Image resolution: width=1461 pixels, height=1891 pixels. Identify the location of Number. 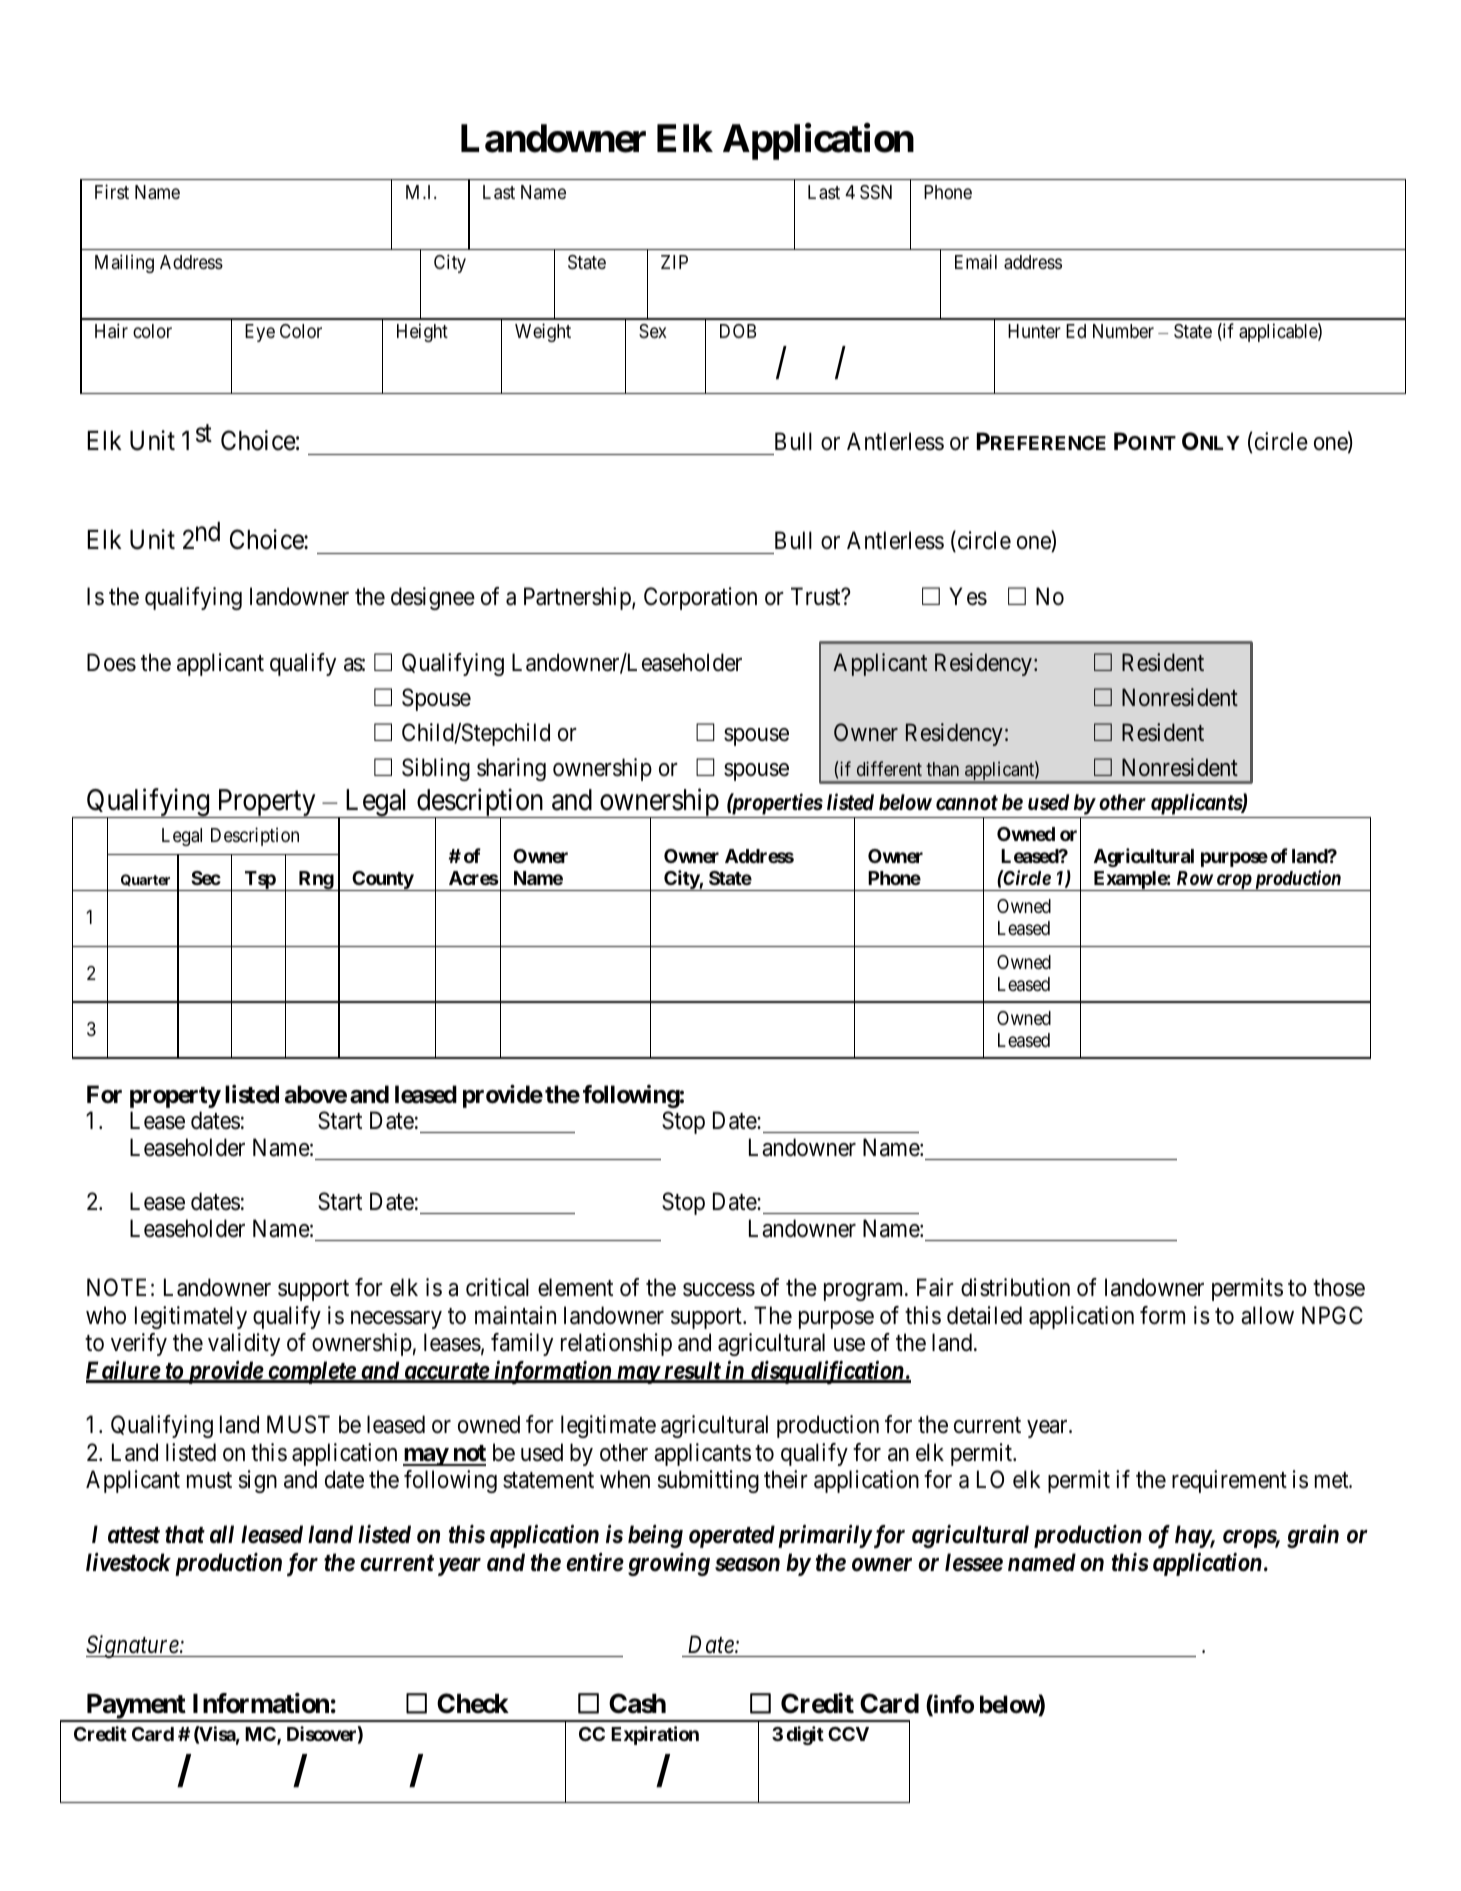
(1123, 331).
